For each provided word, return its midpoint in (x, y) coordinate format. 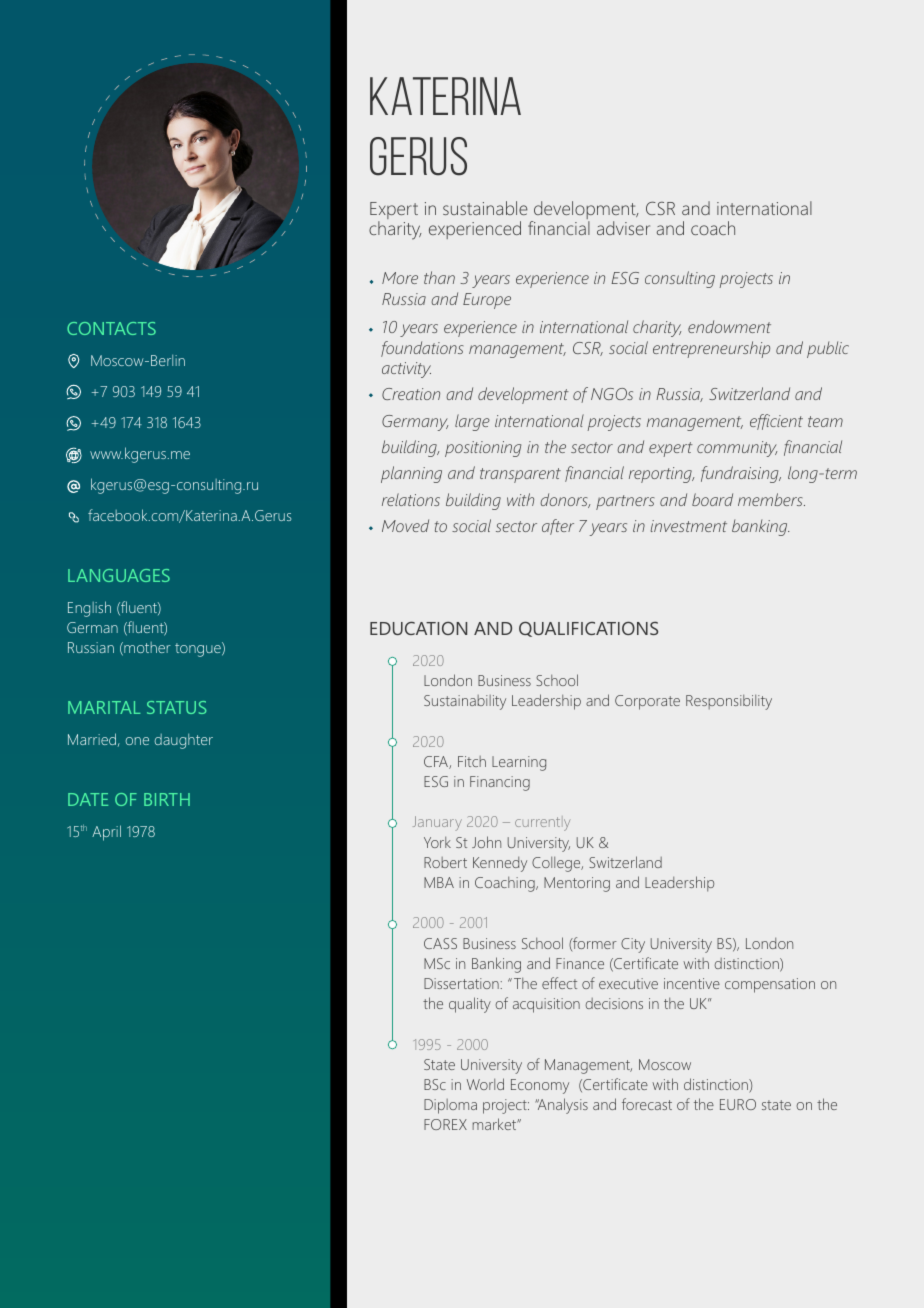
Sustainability (465, 702)
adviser (623, 228)
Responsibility (729, 702)
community (737, 449)
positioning (483, 449)
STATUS (176, 707)
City (633, 945)
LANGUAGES (119, 575)
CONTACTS (111, 328)
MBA (439, 882)
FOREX (445, 1124)
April (106, 833)
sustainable (485, 208)
